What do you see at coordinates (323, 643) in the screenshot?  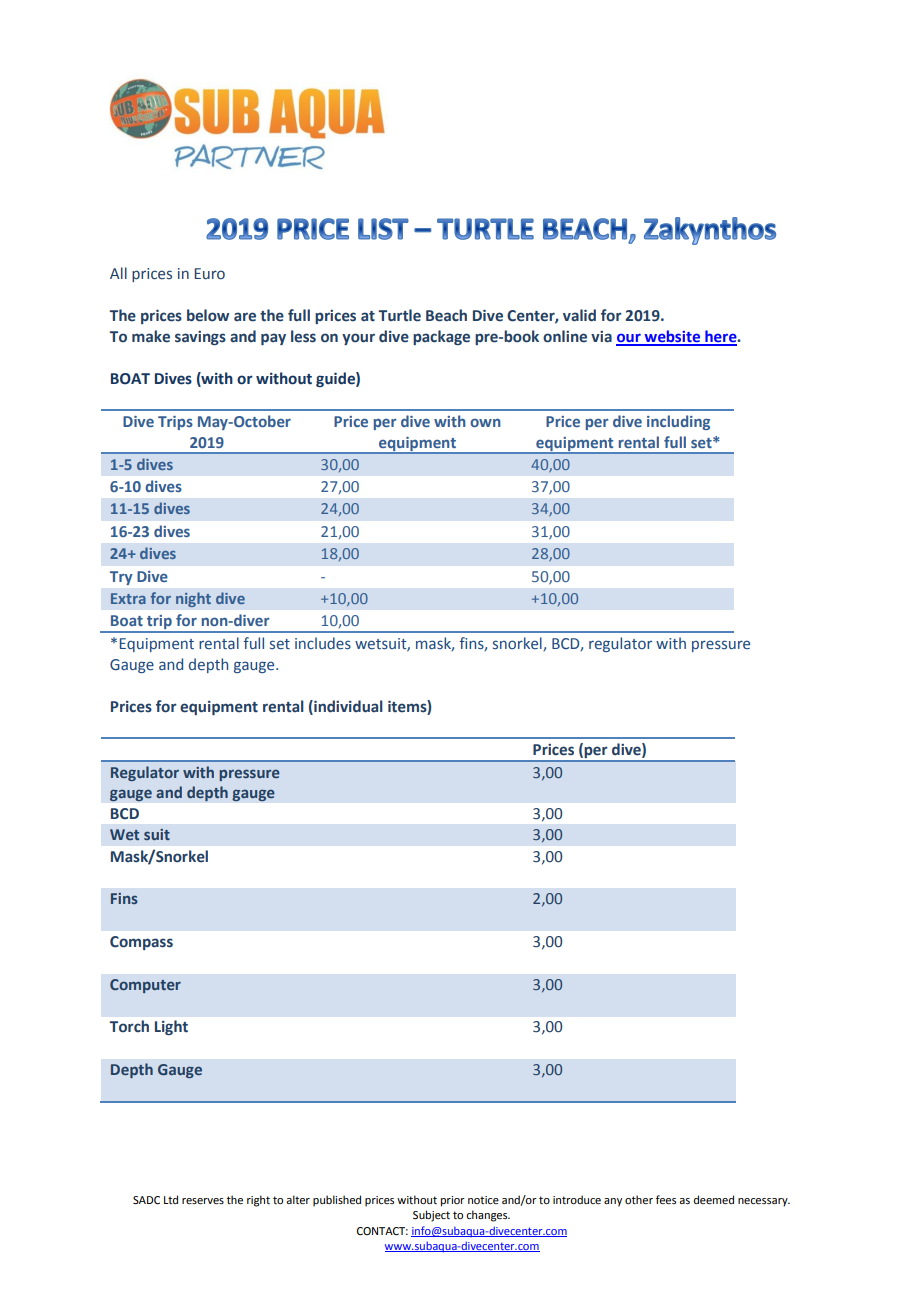 I see `includes` at bounding box center [323, 643].
